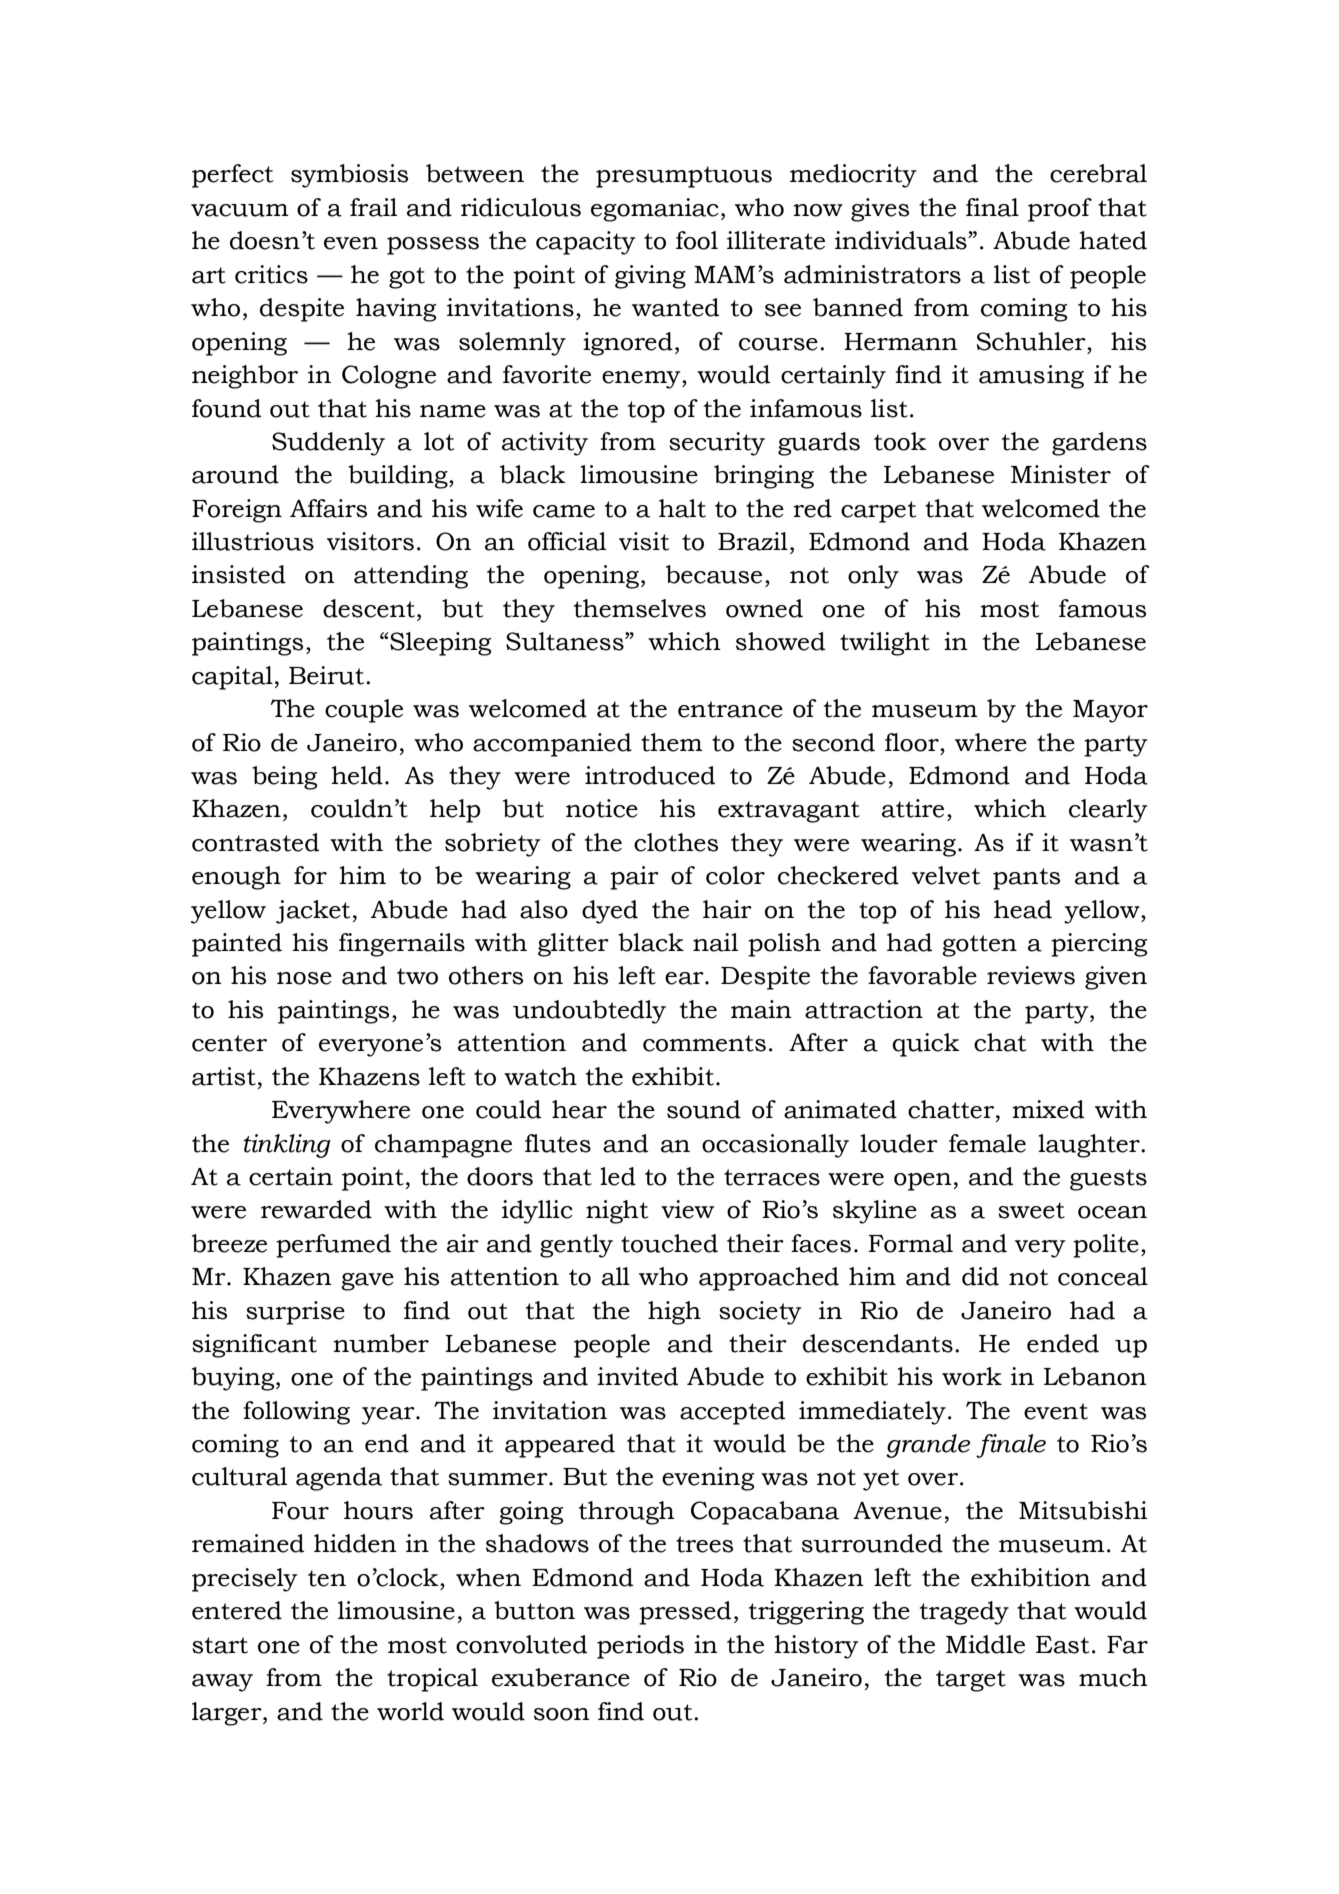 The image size is (1339, 1894). I want to click on gotten, so click(979, 946).
